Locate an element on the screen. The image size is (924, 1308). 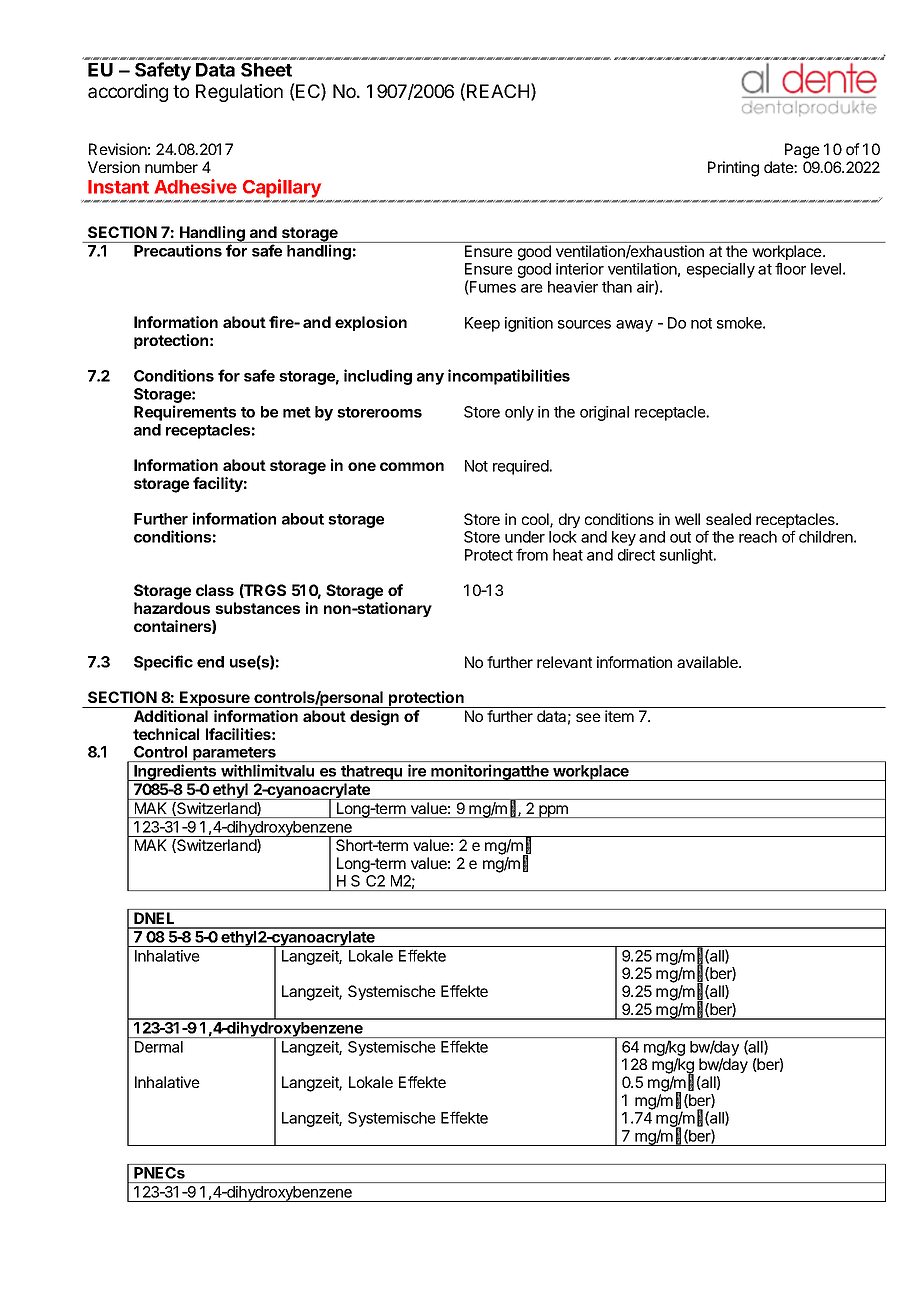
Precautions is located at coordinates (178, 250).
